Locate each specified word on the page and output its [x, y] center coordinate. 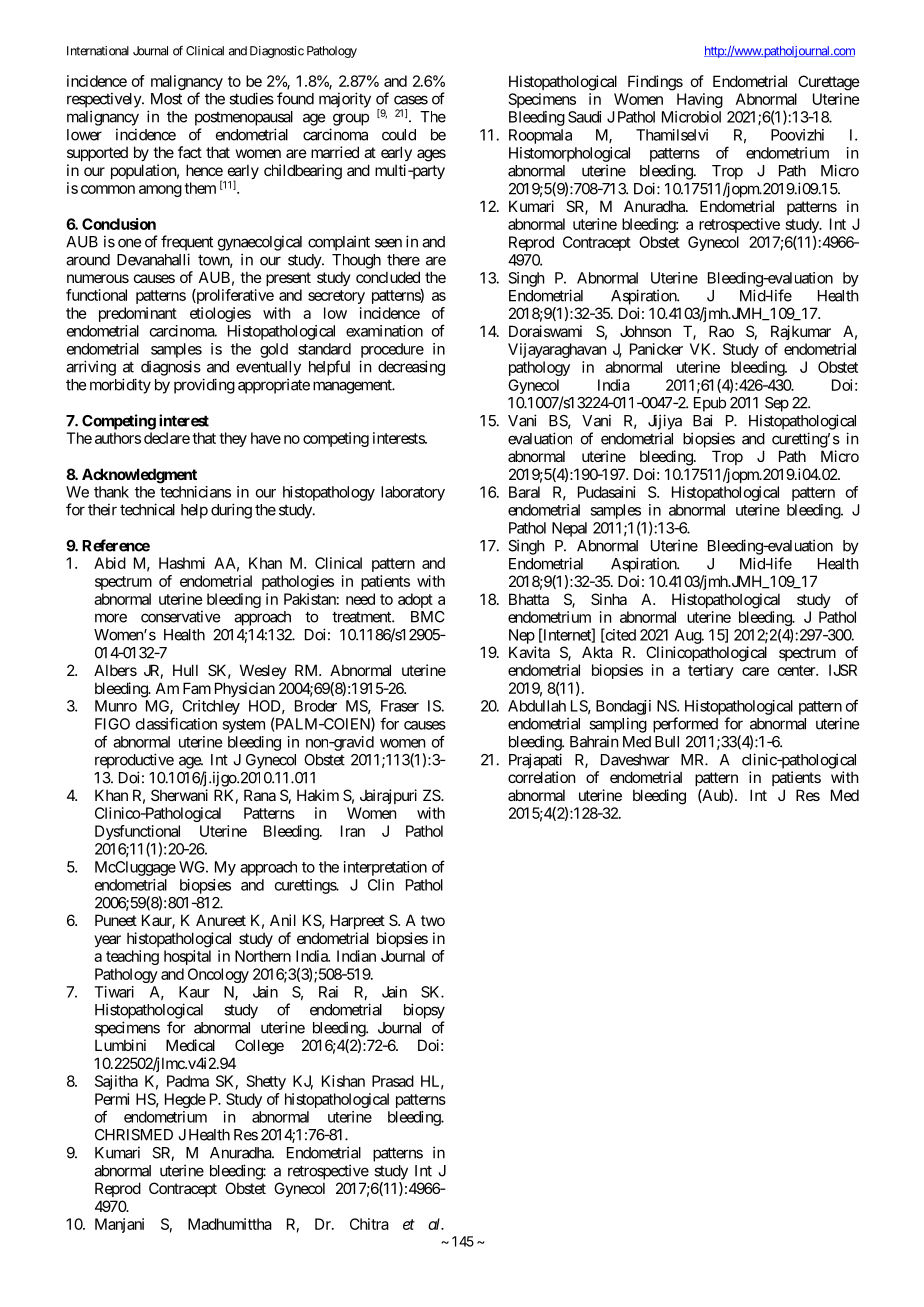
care [755, 671]
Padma [188, 1081]
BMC [427, 617]
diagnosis [171, 368]
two [433, 920]
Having [700, 100]
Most [166, 99]
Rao [721, 331]
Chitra [369, 1224]
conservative [180, 616]
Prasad [393, 1081]
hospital [187, 957]
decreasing [411, 368]
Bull [667, 742]
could [399, 135]
